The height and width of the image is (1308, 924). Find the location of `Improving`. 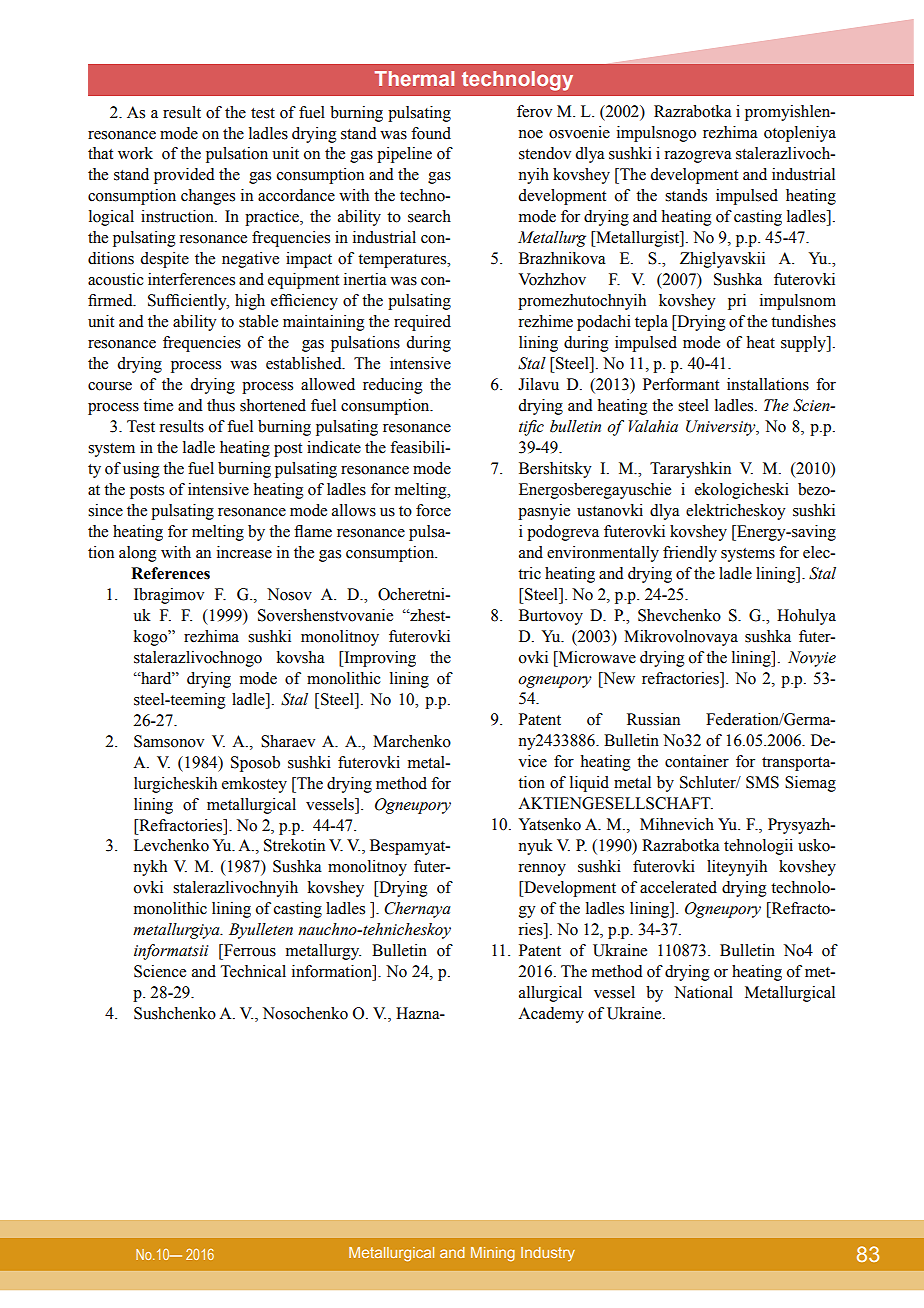

Improving is located at coordinates (379, 659).
